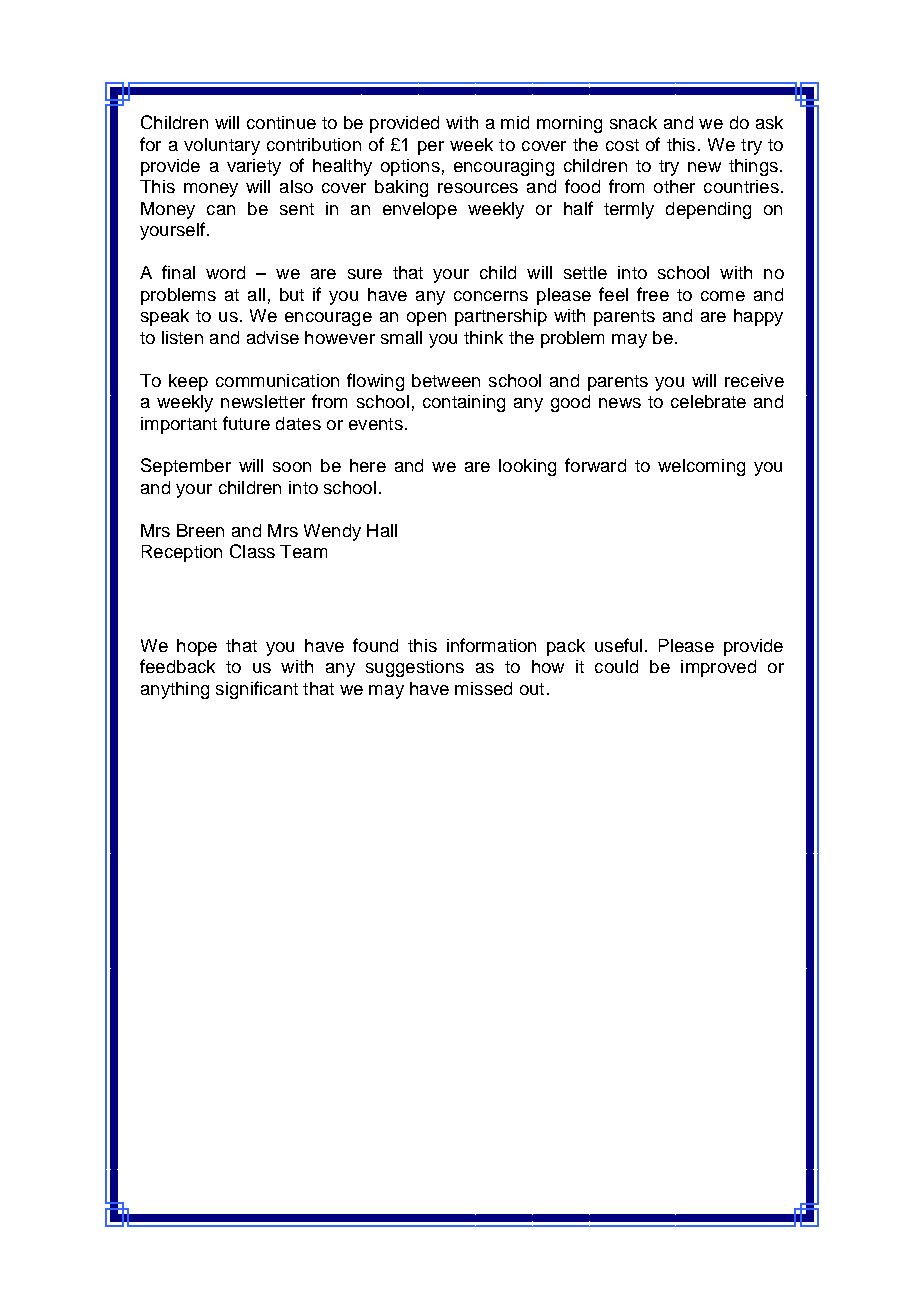 Image resolution: width=924 pixels, height=1309 pixels. What do you see at coordinates (701, 467) in the screenshot?
I see `welcoming` at bounding box center [701, 467].
